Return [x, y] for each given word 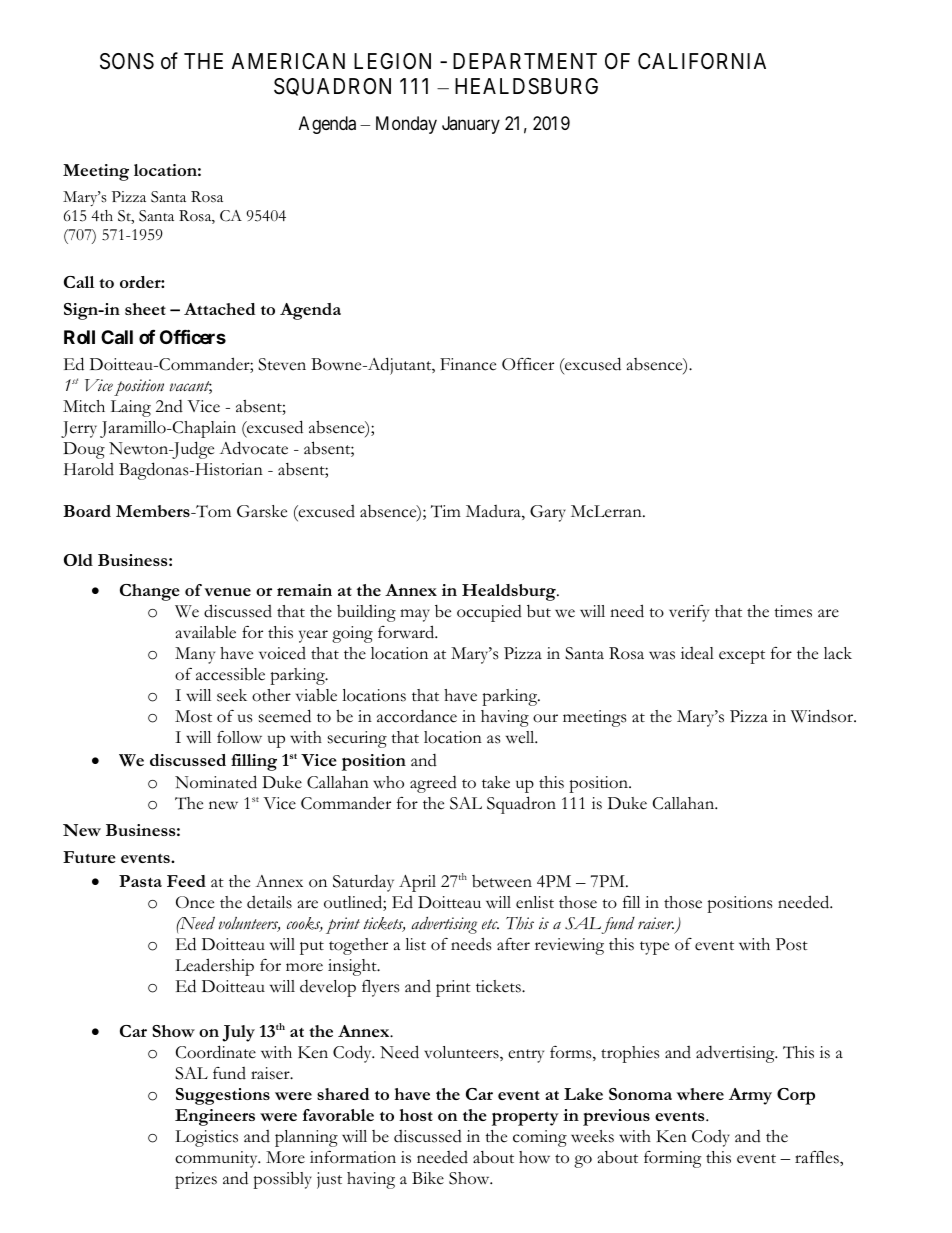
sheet [145, 309]
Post [792, 944]
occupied [489, 613]
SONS [127, 61]
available [206, 632]
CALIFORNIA [702, 61]
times [793, 611]
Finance [468, 364]
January [471, 125]
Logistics [206, 1138]
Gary [548, 513]
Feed [186, 881]
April [417, 883]
